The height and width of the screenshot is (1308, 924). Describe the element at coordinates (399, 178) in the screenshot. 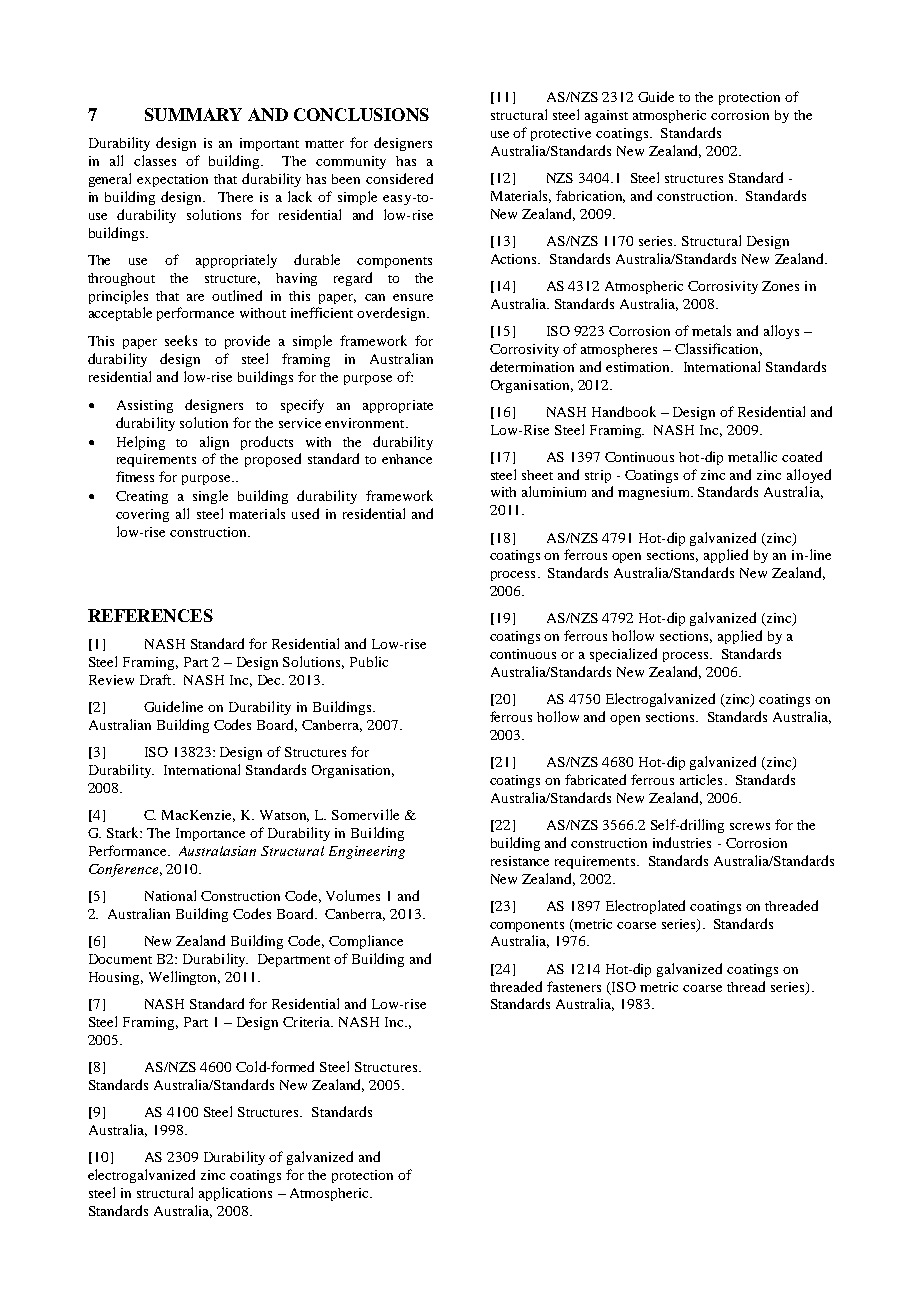

I see `considered` at that location.
